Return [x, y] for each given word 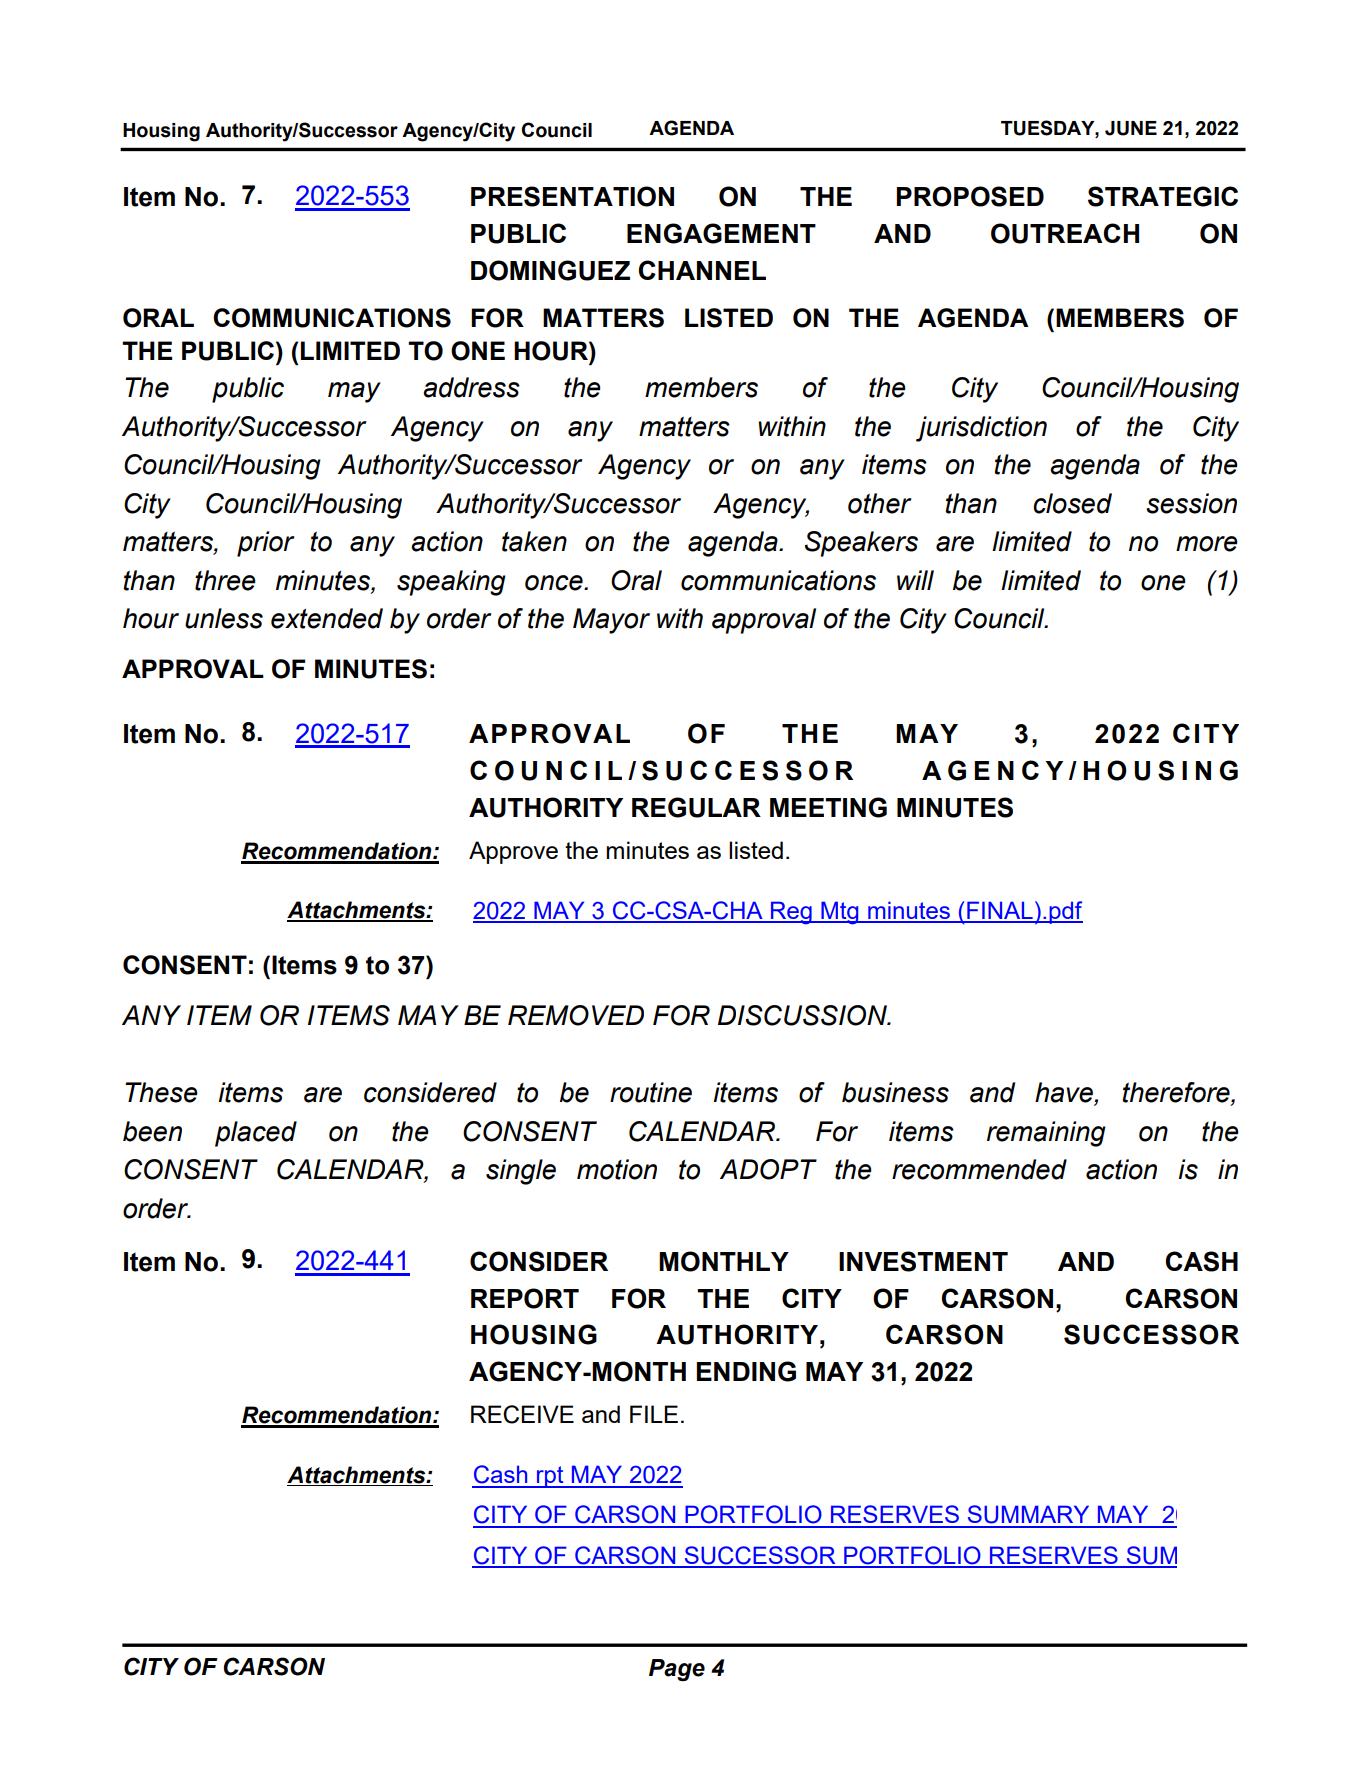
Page [677, 1670]
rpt [550, 1477]
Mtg [840, 913]
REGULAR [696, 807]
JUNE [1131, 128]
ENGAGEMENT [721, 233]
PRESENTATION [572, 196]
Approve [513, 852]
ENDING [746, 1371]
